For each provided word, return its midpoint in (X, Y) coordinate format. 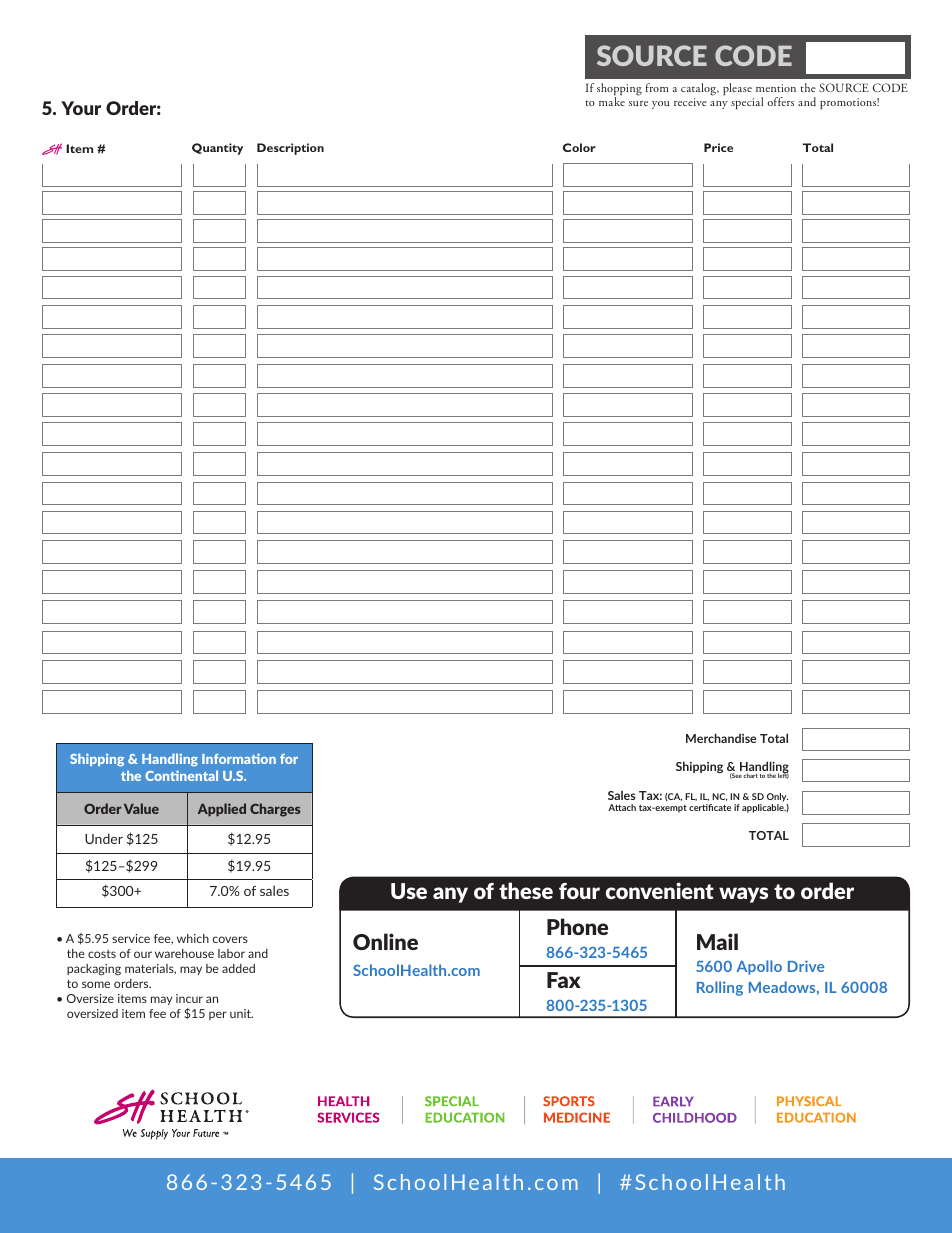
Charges (275, 810)
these (526, 890)
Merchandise (721, 738)
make (612, 101)
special (747, 103)
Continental (181, 775)
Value (141, 808)
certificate (710, 807)
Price (718, 147)
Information (239, 758)
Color (579, 147)
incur (189, 998)
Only (777, 799)
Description (290, 149)
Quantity (217, 149)
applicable (764, 808)
